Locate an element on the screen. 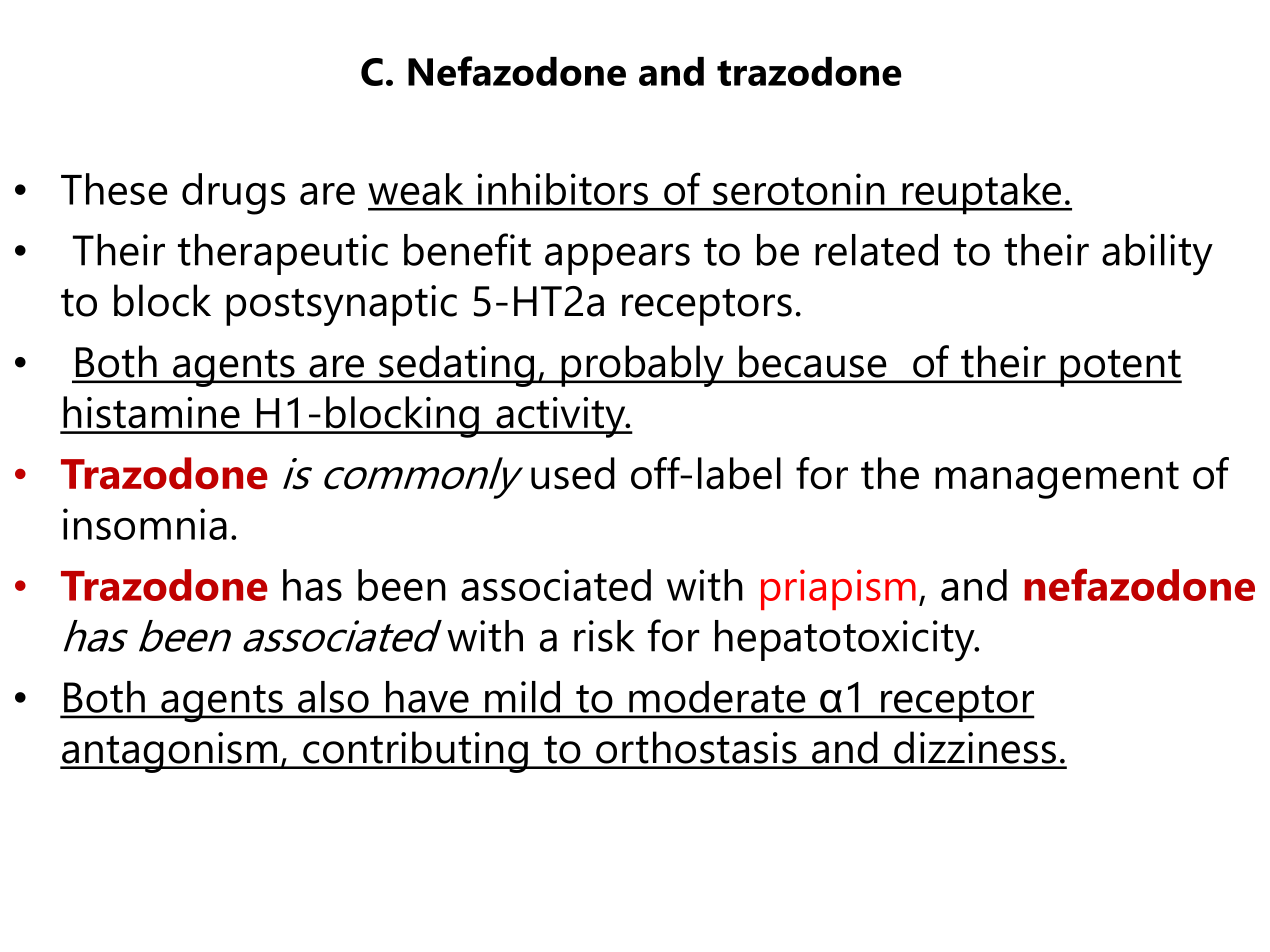 The height and width of the screenshot is (952, 1270). probably is located at coordinates (642, 366).
